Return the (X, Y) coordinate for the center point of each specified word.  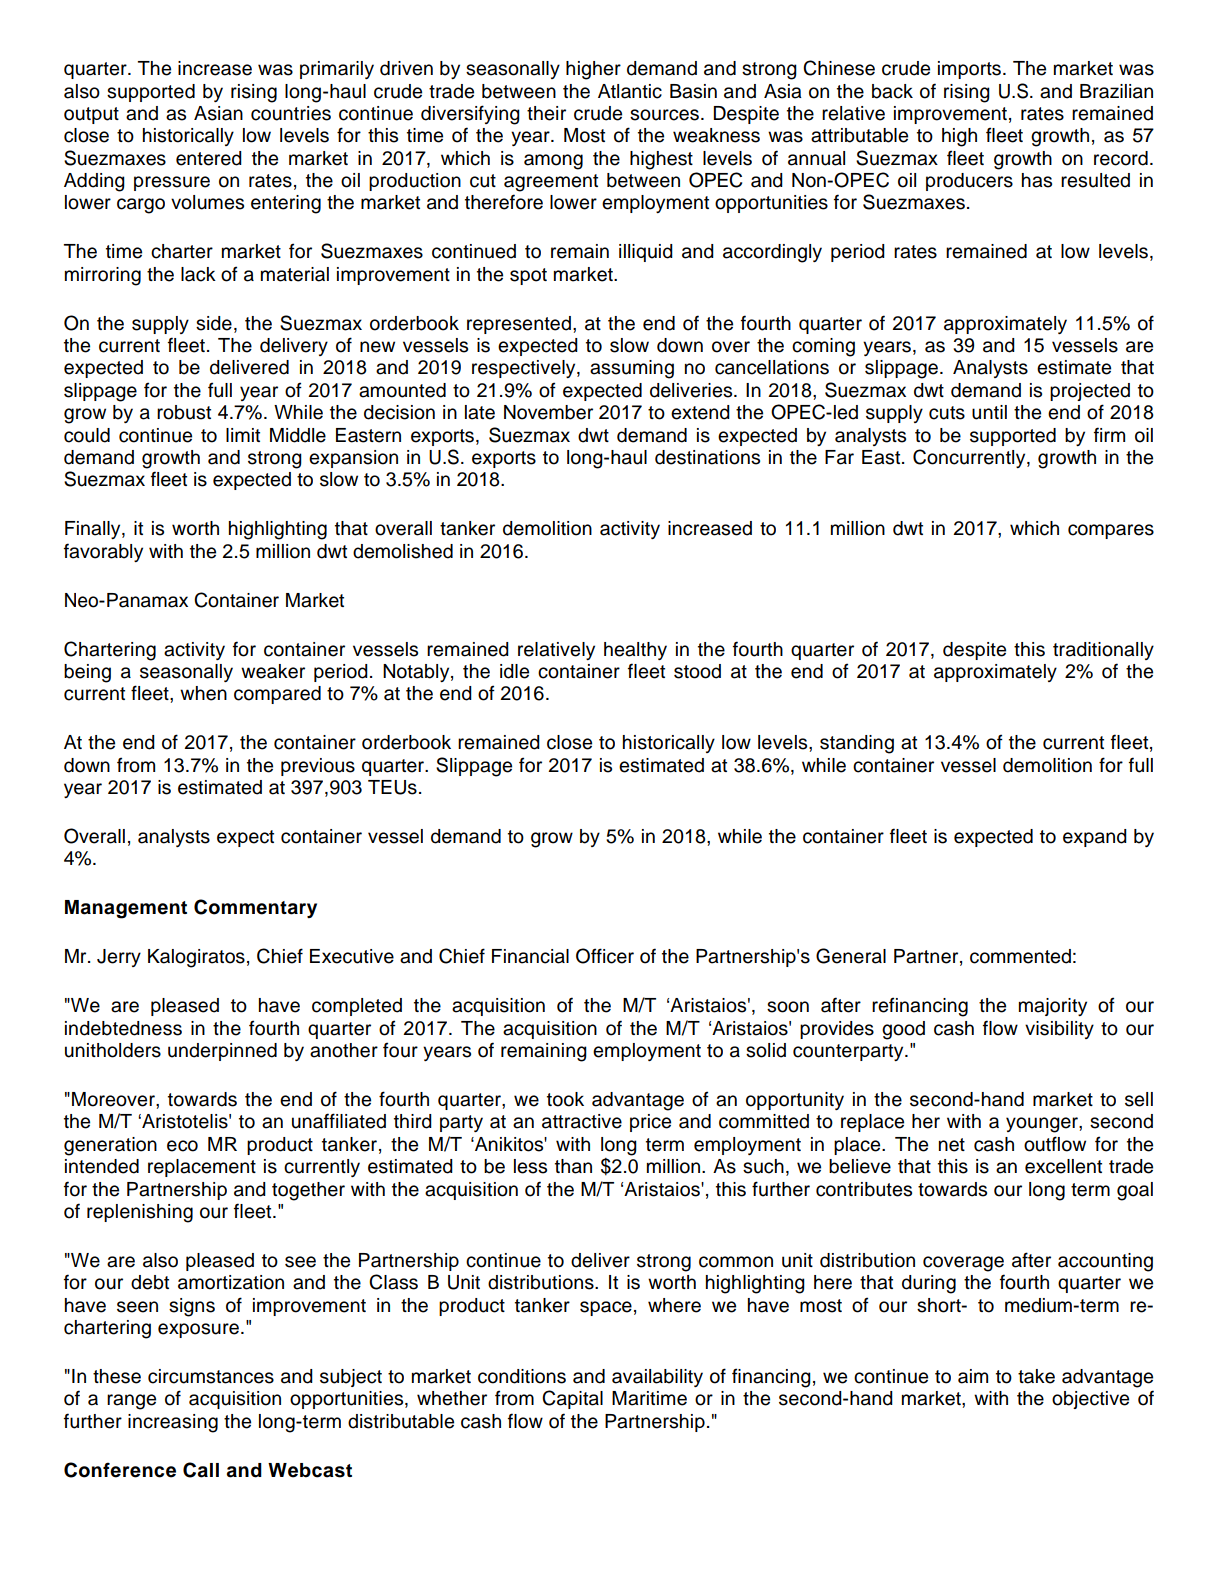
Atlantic (630, 91)
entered (209, 158)
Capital (572, 1399)
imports (971, 70)
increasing (173, 1423)
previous (318, 767)
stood (697, 671)
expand (1095, 838)
